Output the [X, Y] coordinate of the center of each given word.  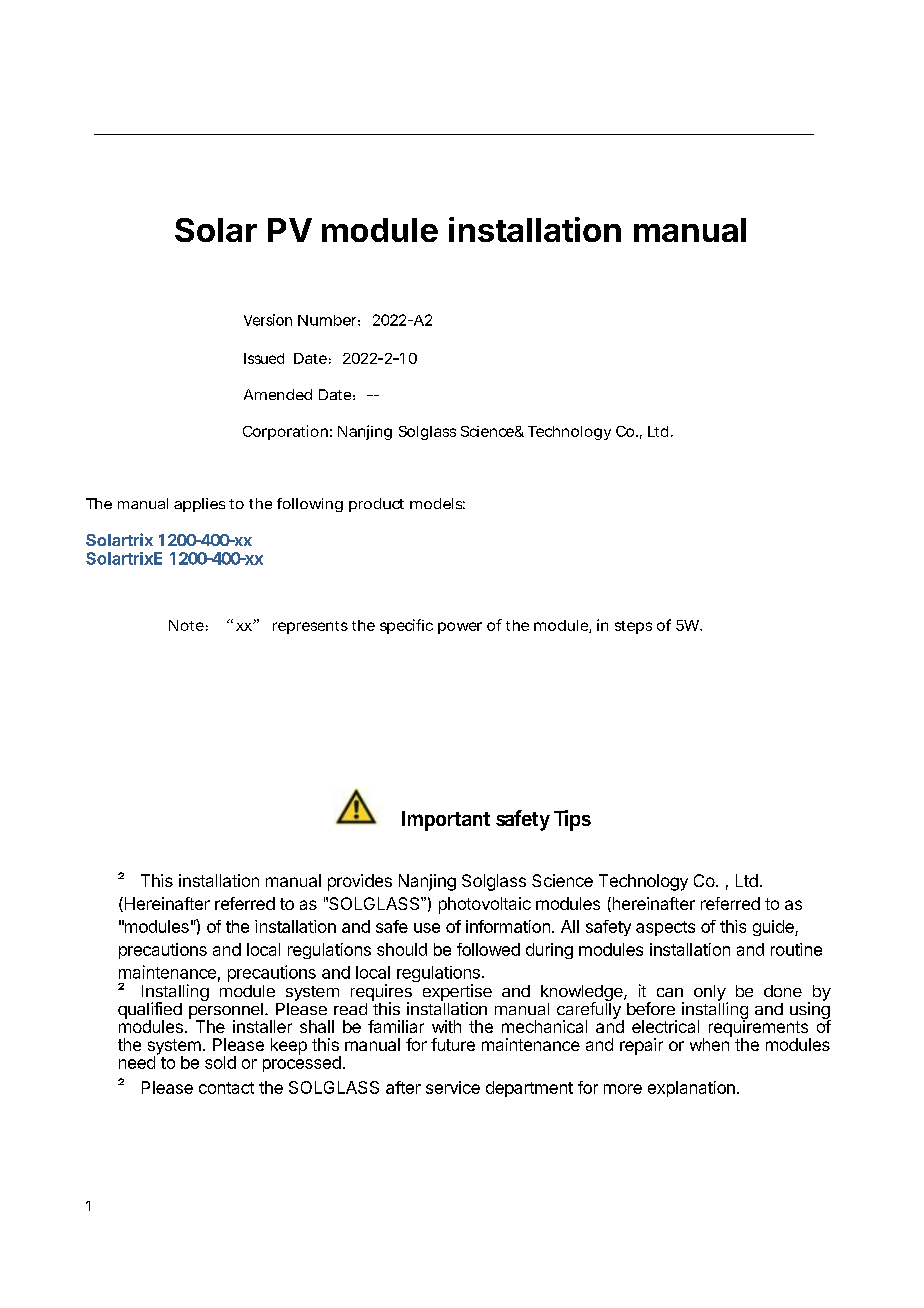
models [437, 503]
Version [268, 320]
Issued [264, 358]
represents [310, 627]
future [453, 1044]
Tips [572, 820]
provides [360, 882]
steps [633, 627]
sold [220, 1062]
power [460, 628]
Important [446, 821]
